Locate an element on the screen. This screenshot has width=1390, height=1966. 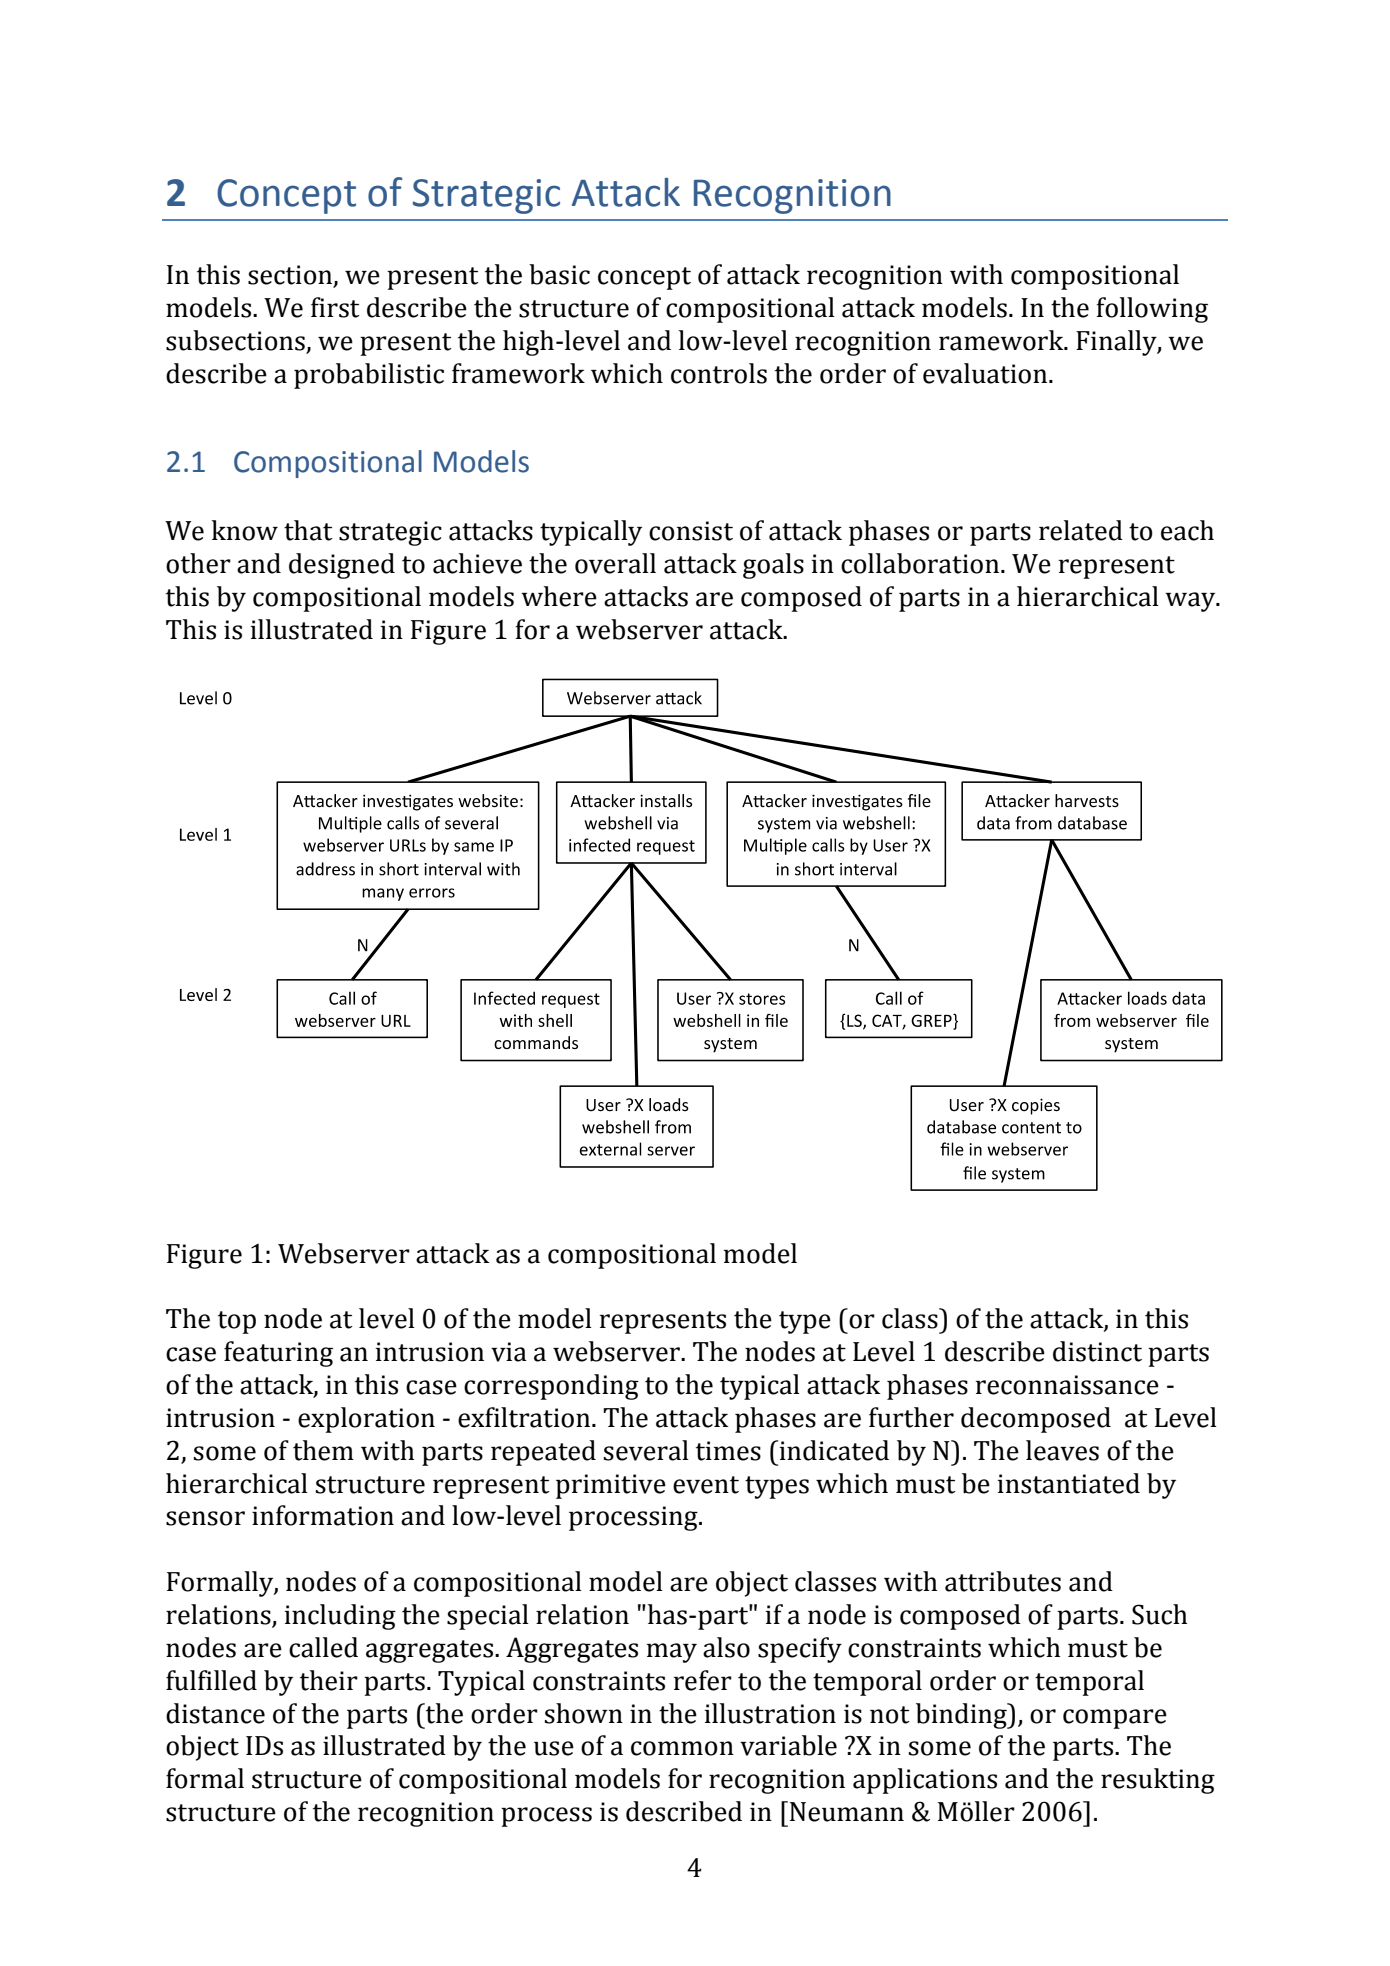
first is located at coordinates (335, 307).
